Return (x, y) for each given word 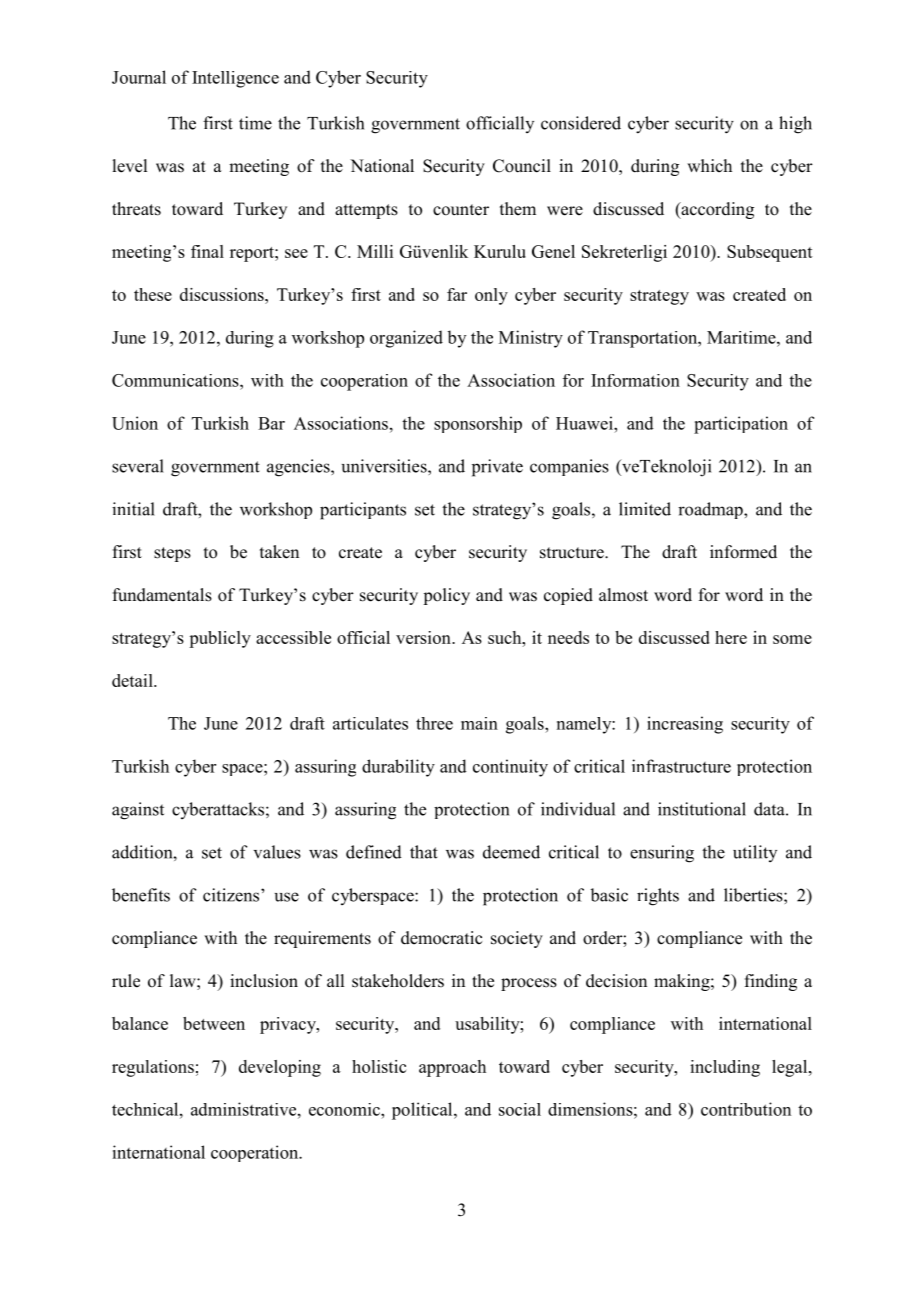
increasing (685, 725)
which (709, 165)
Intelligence (235, 79)
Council (522, 166)
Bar (271, 423)
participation (741, 425)
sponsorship (478, 424)
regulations (153, 1068)
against (138, 811)
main (479, 723)
